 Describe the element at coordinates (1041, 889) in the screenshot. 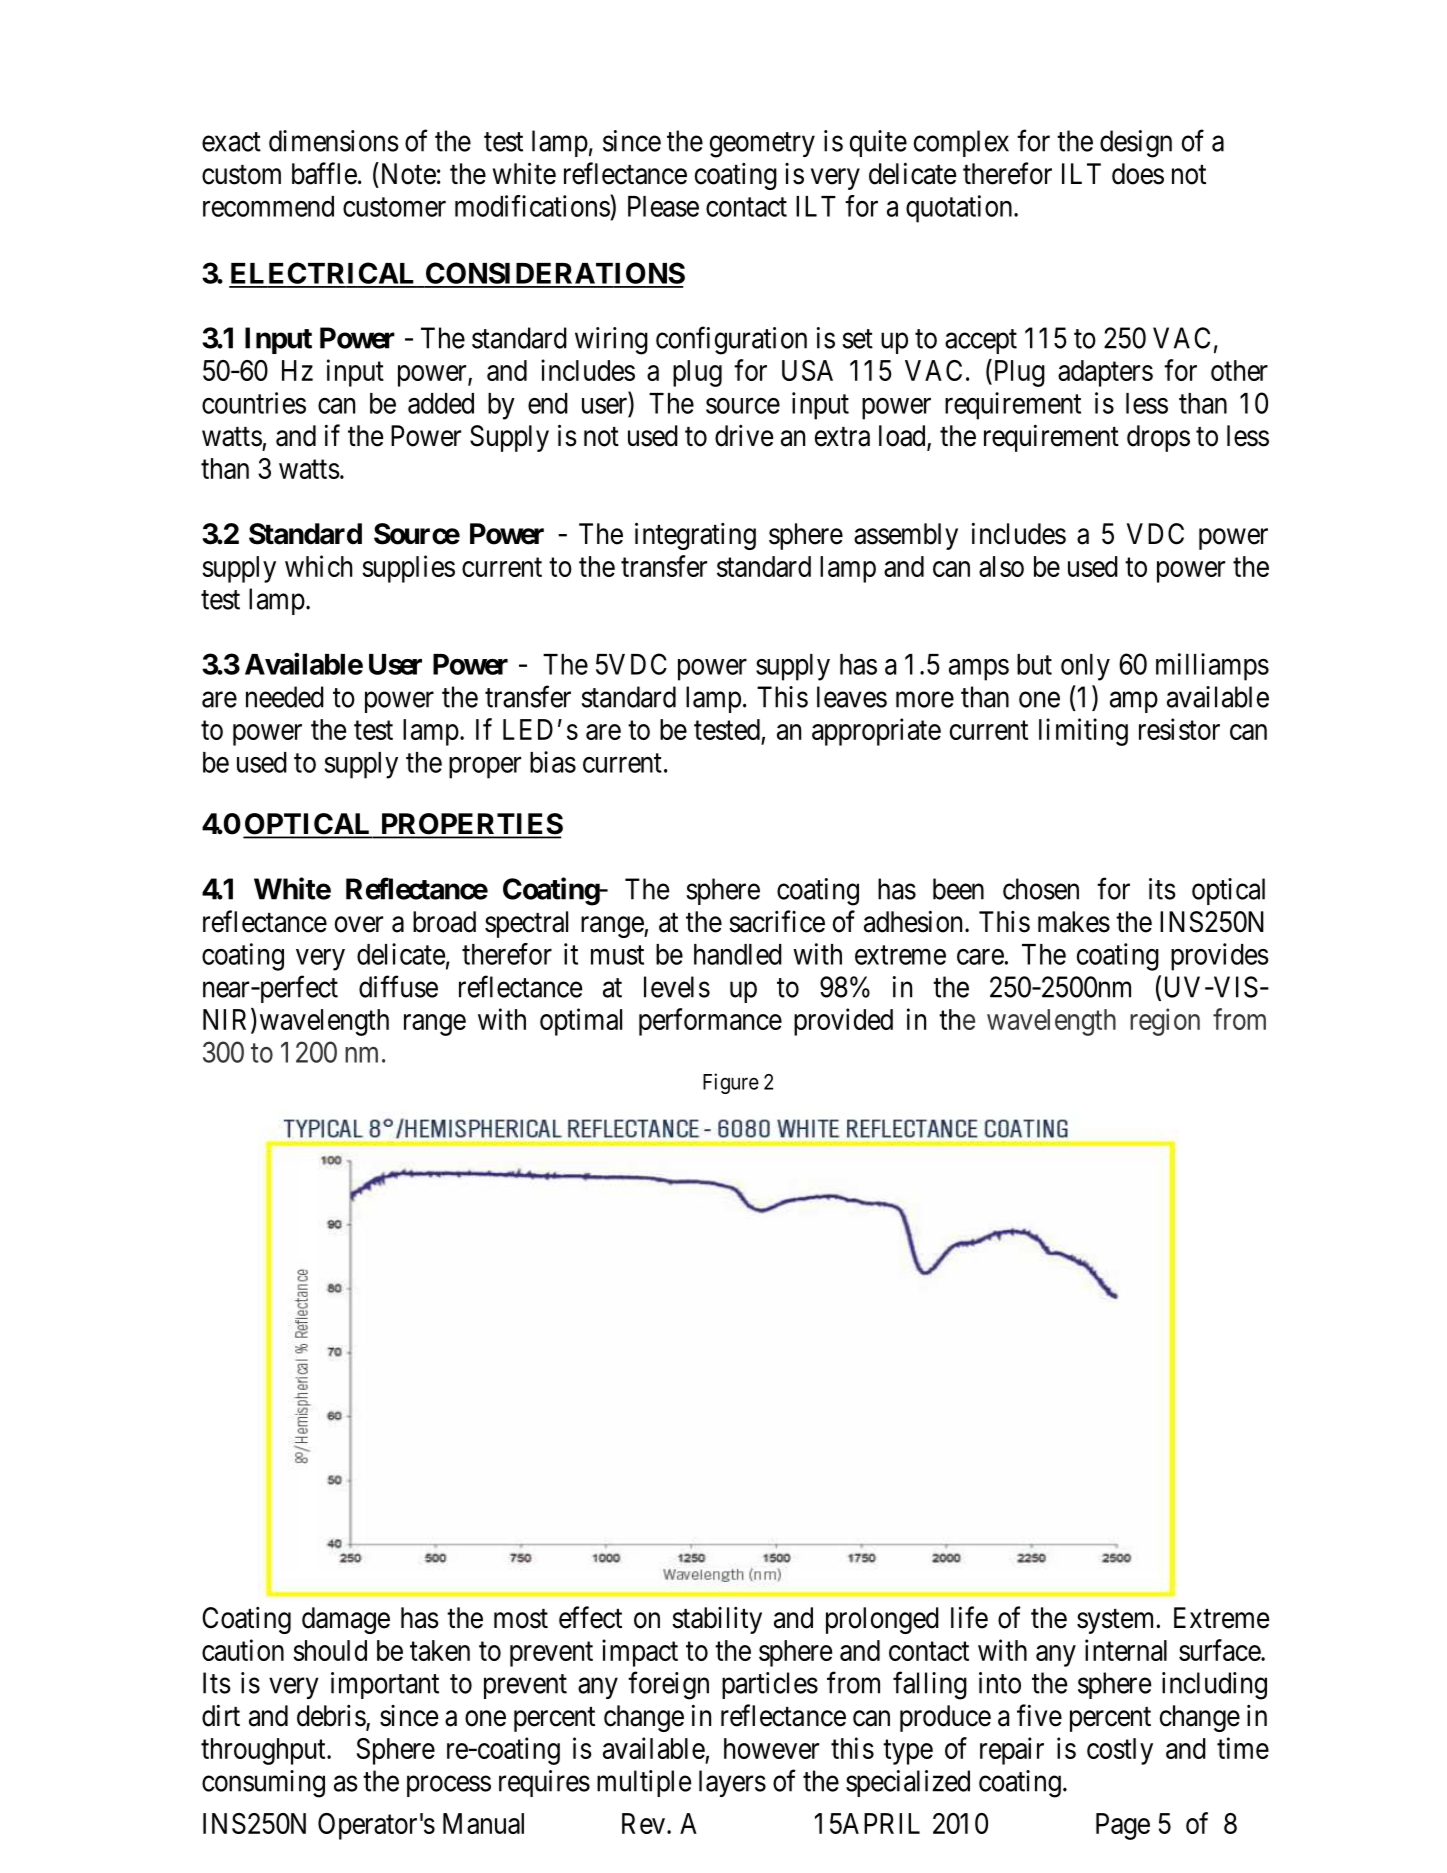

I see `chosen` at that location.
